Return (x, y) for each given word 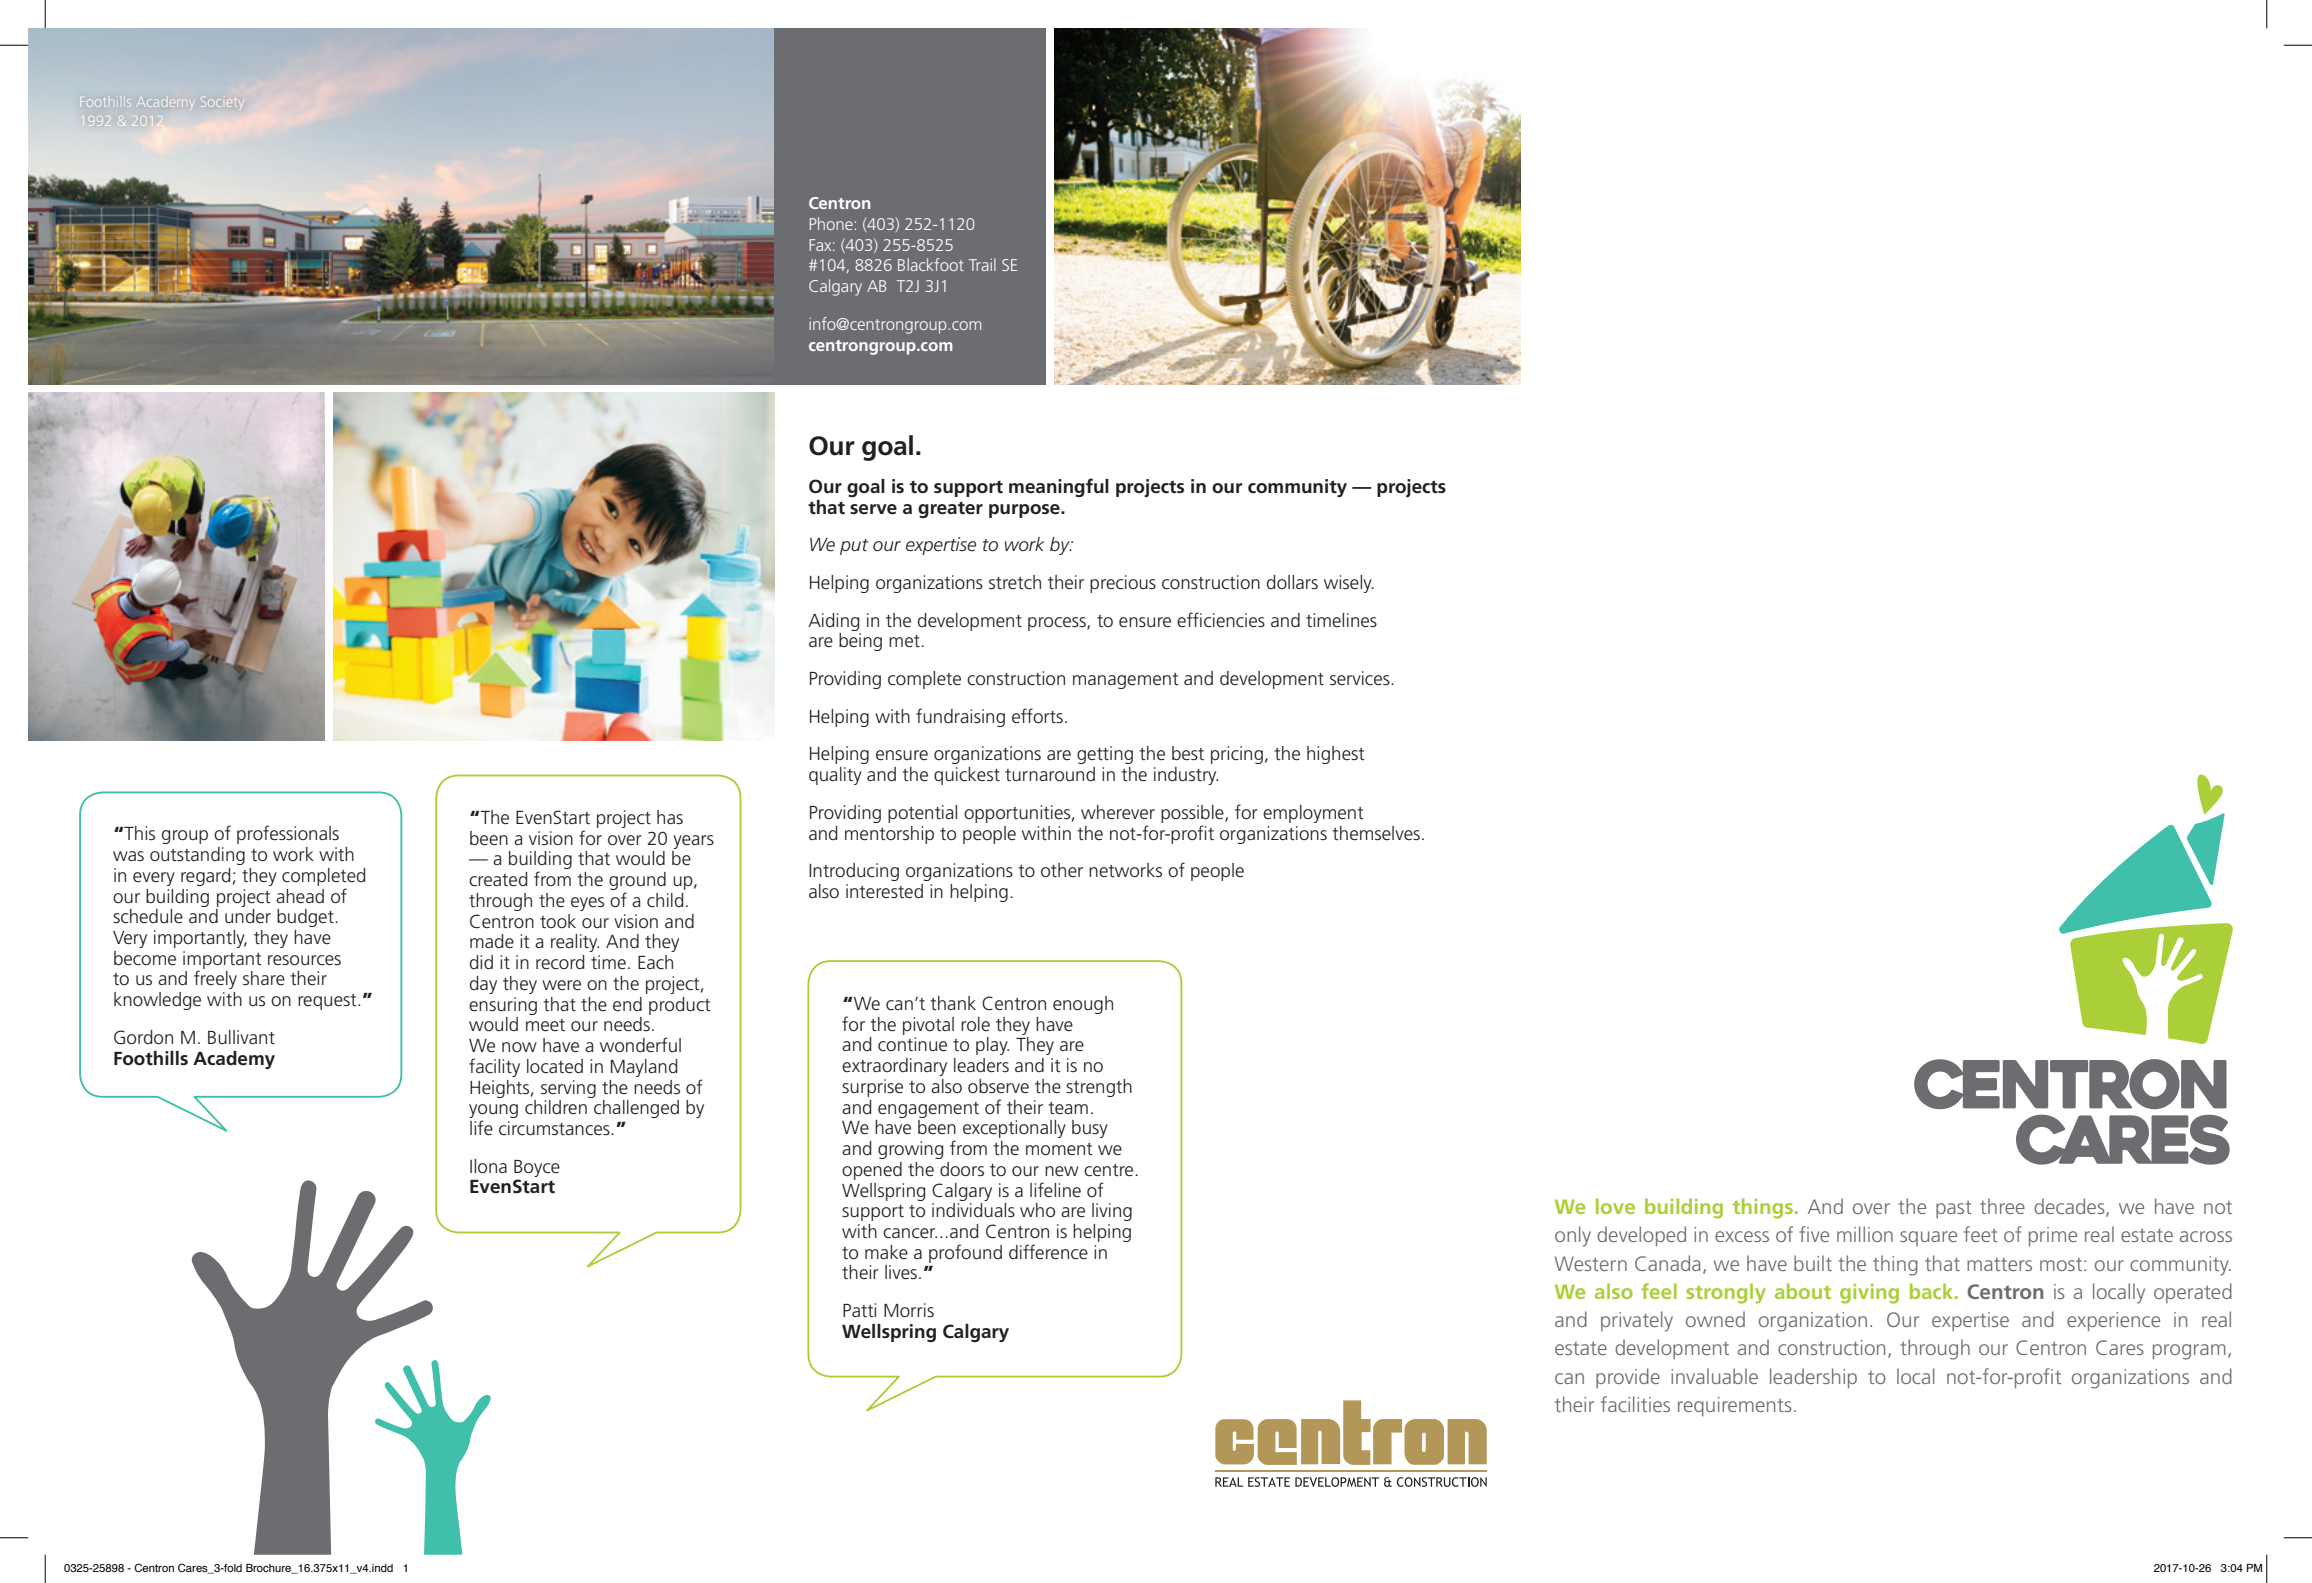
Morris (909, 1310)
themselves (1376, 833)
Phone (832, 223)
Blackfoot (931, 264)
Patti (859, 1310)
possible (1193, 814)
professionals (288, 834)
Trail (982, 264)
